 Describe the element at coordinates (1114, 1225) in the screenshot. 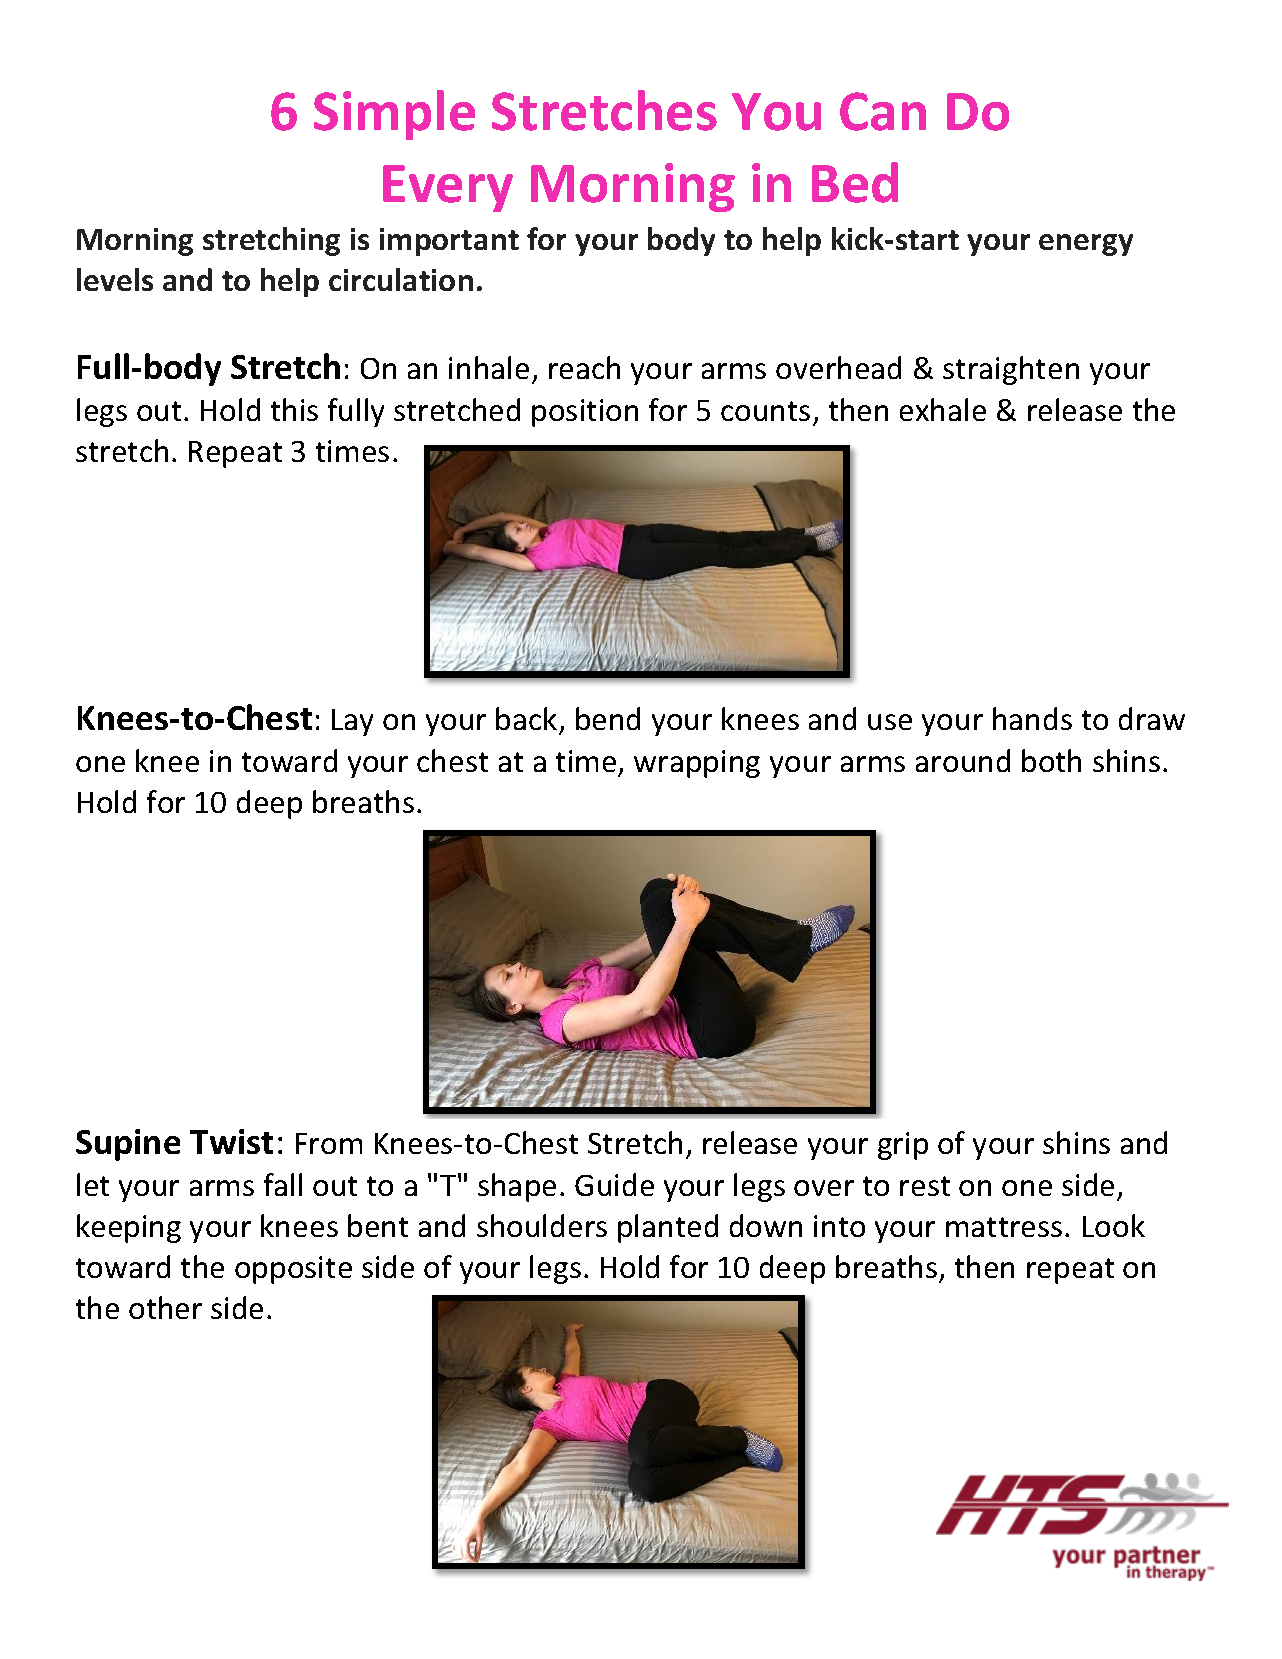

I see `Look` at that location.
